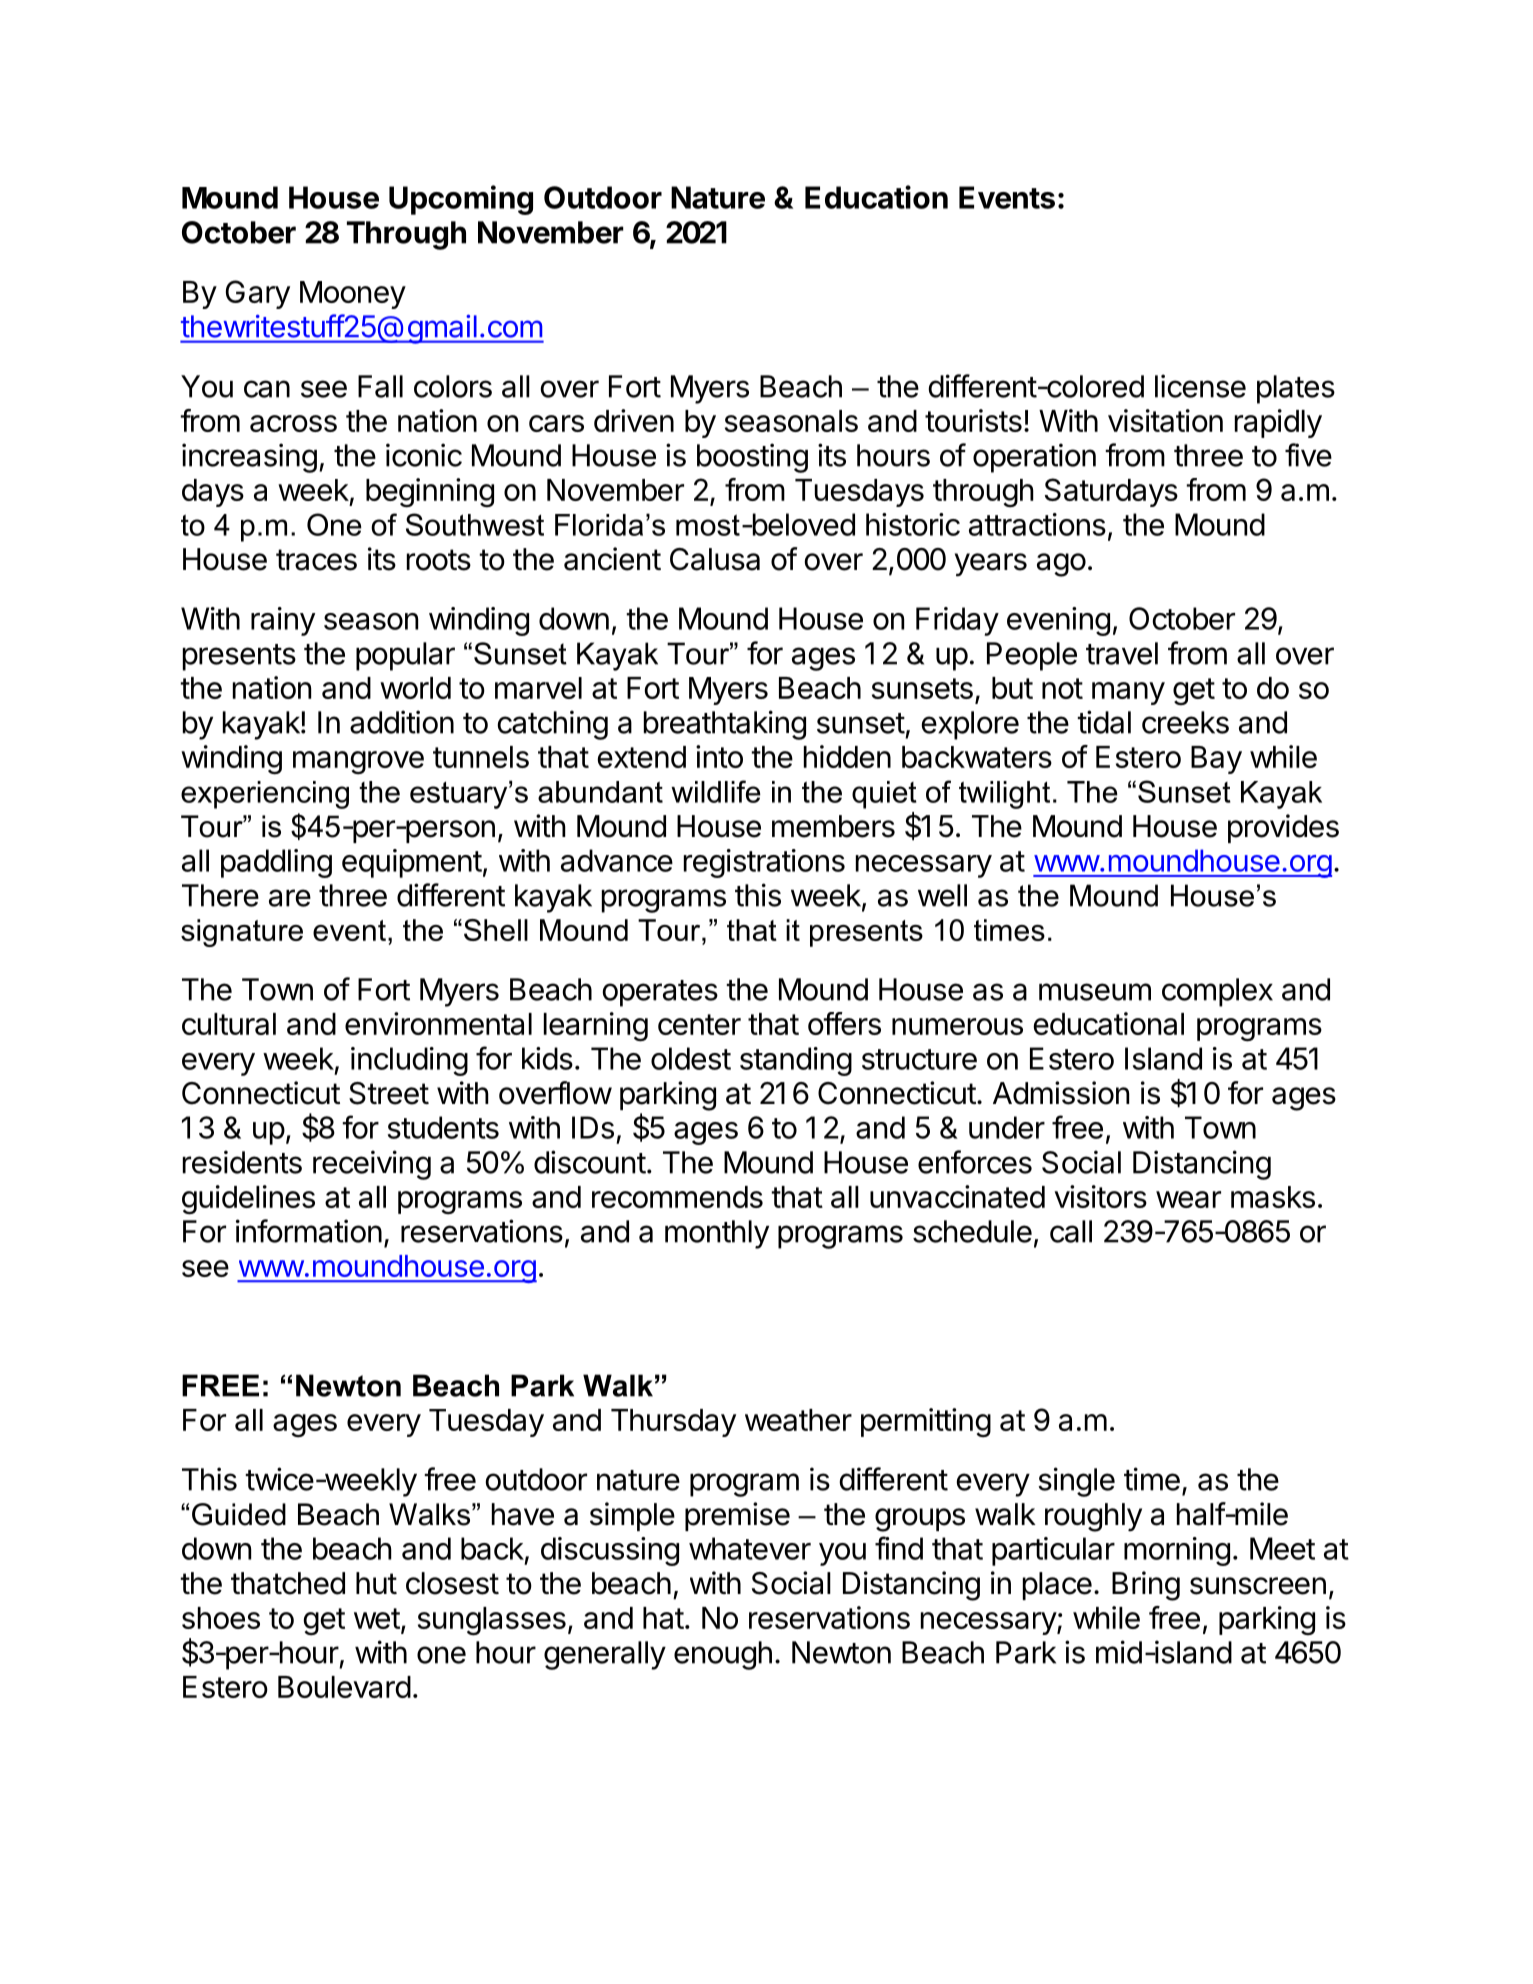 This document has height=1984, width=1533. Describe the element at coordinates (353, 295) in the document. I see `Mooney` at that location.
